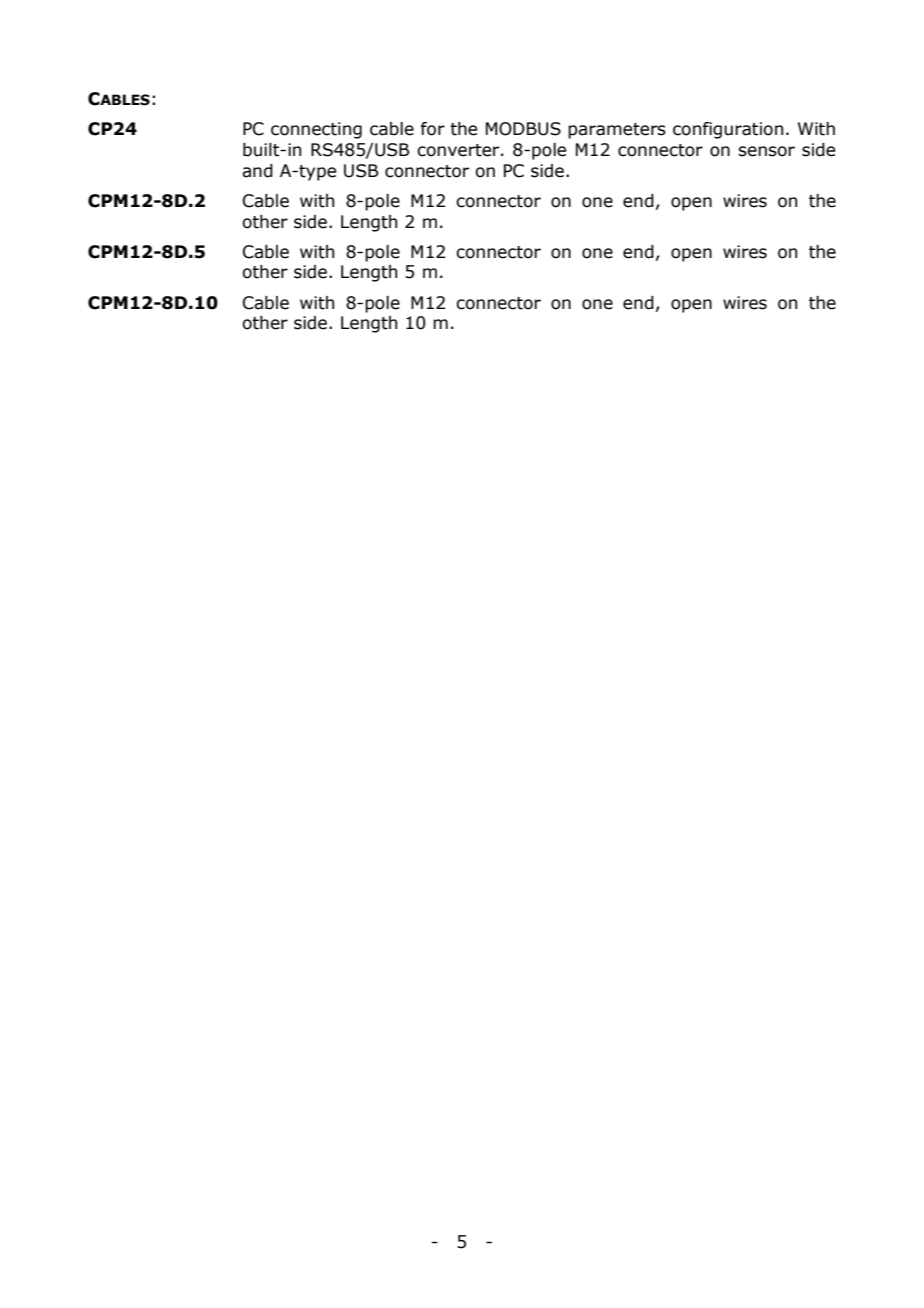 This document has width=924, height=1308. Describe the element at coordinates (766, 151) in the document. I see `sensor` at that location.
